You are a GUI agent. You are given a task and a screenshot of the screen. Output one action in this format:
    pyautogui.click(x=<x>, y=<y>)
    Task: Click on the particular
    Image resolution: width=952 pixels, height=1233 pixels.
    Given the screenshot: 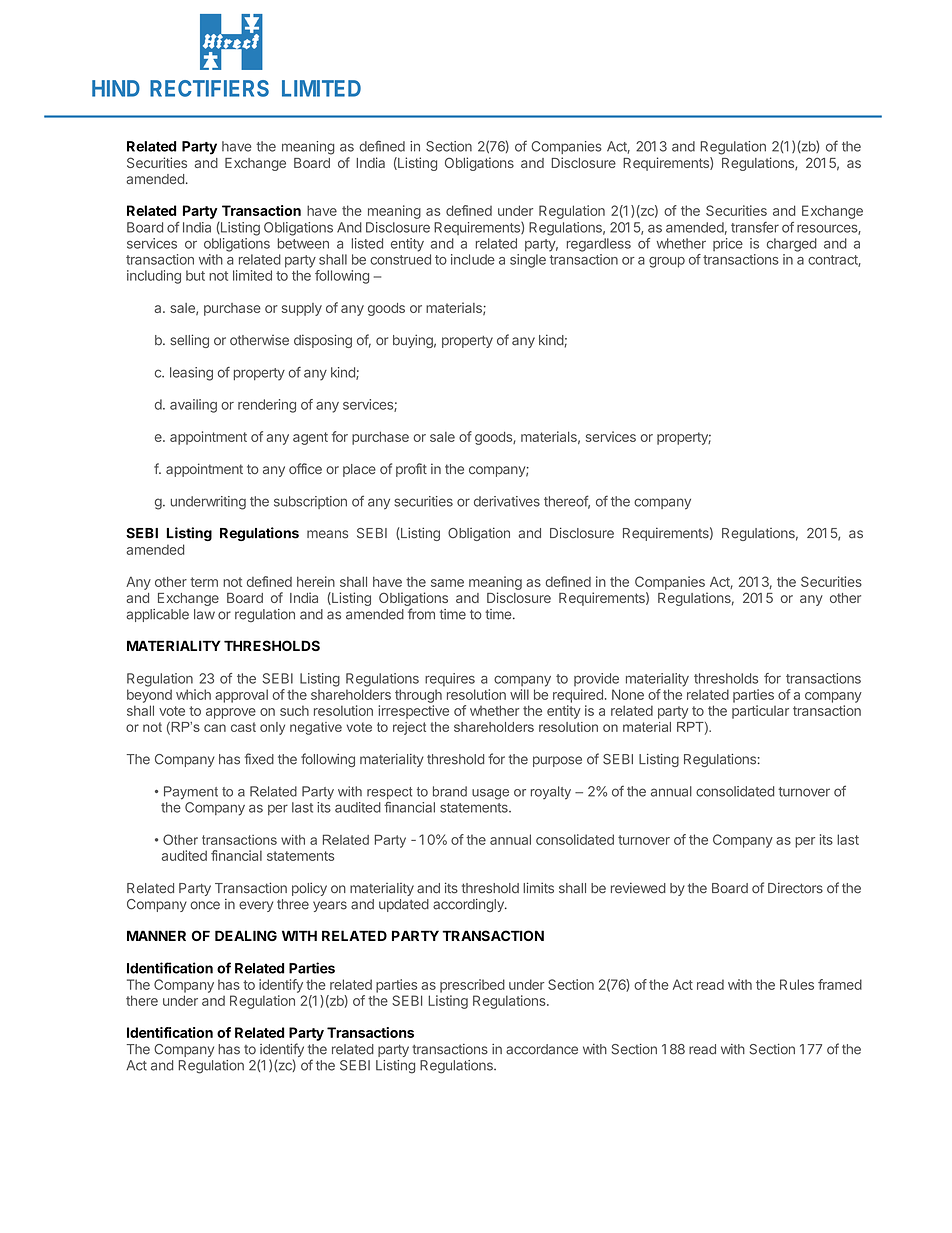 What is the action you would take?
    pyautogui.click(x=760, y=712)
